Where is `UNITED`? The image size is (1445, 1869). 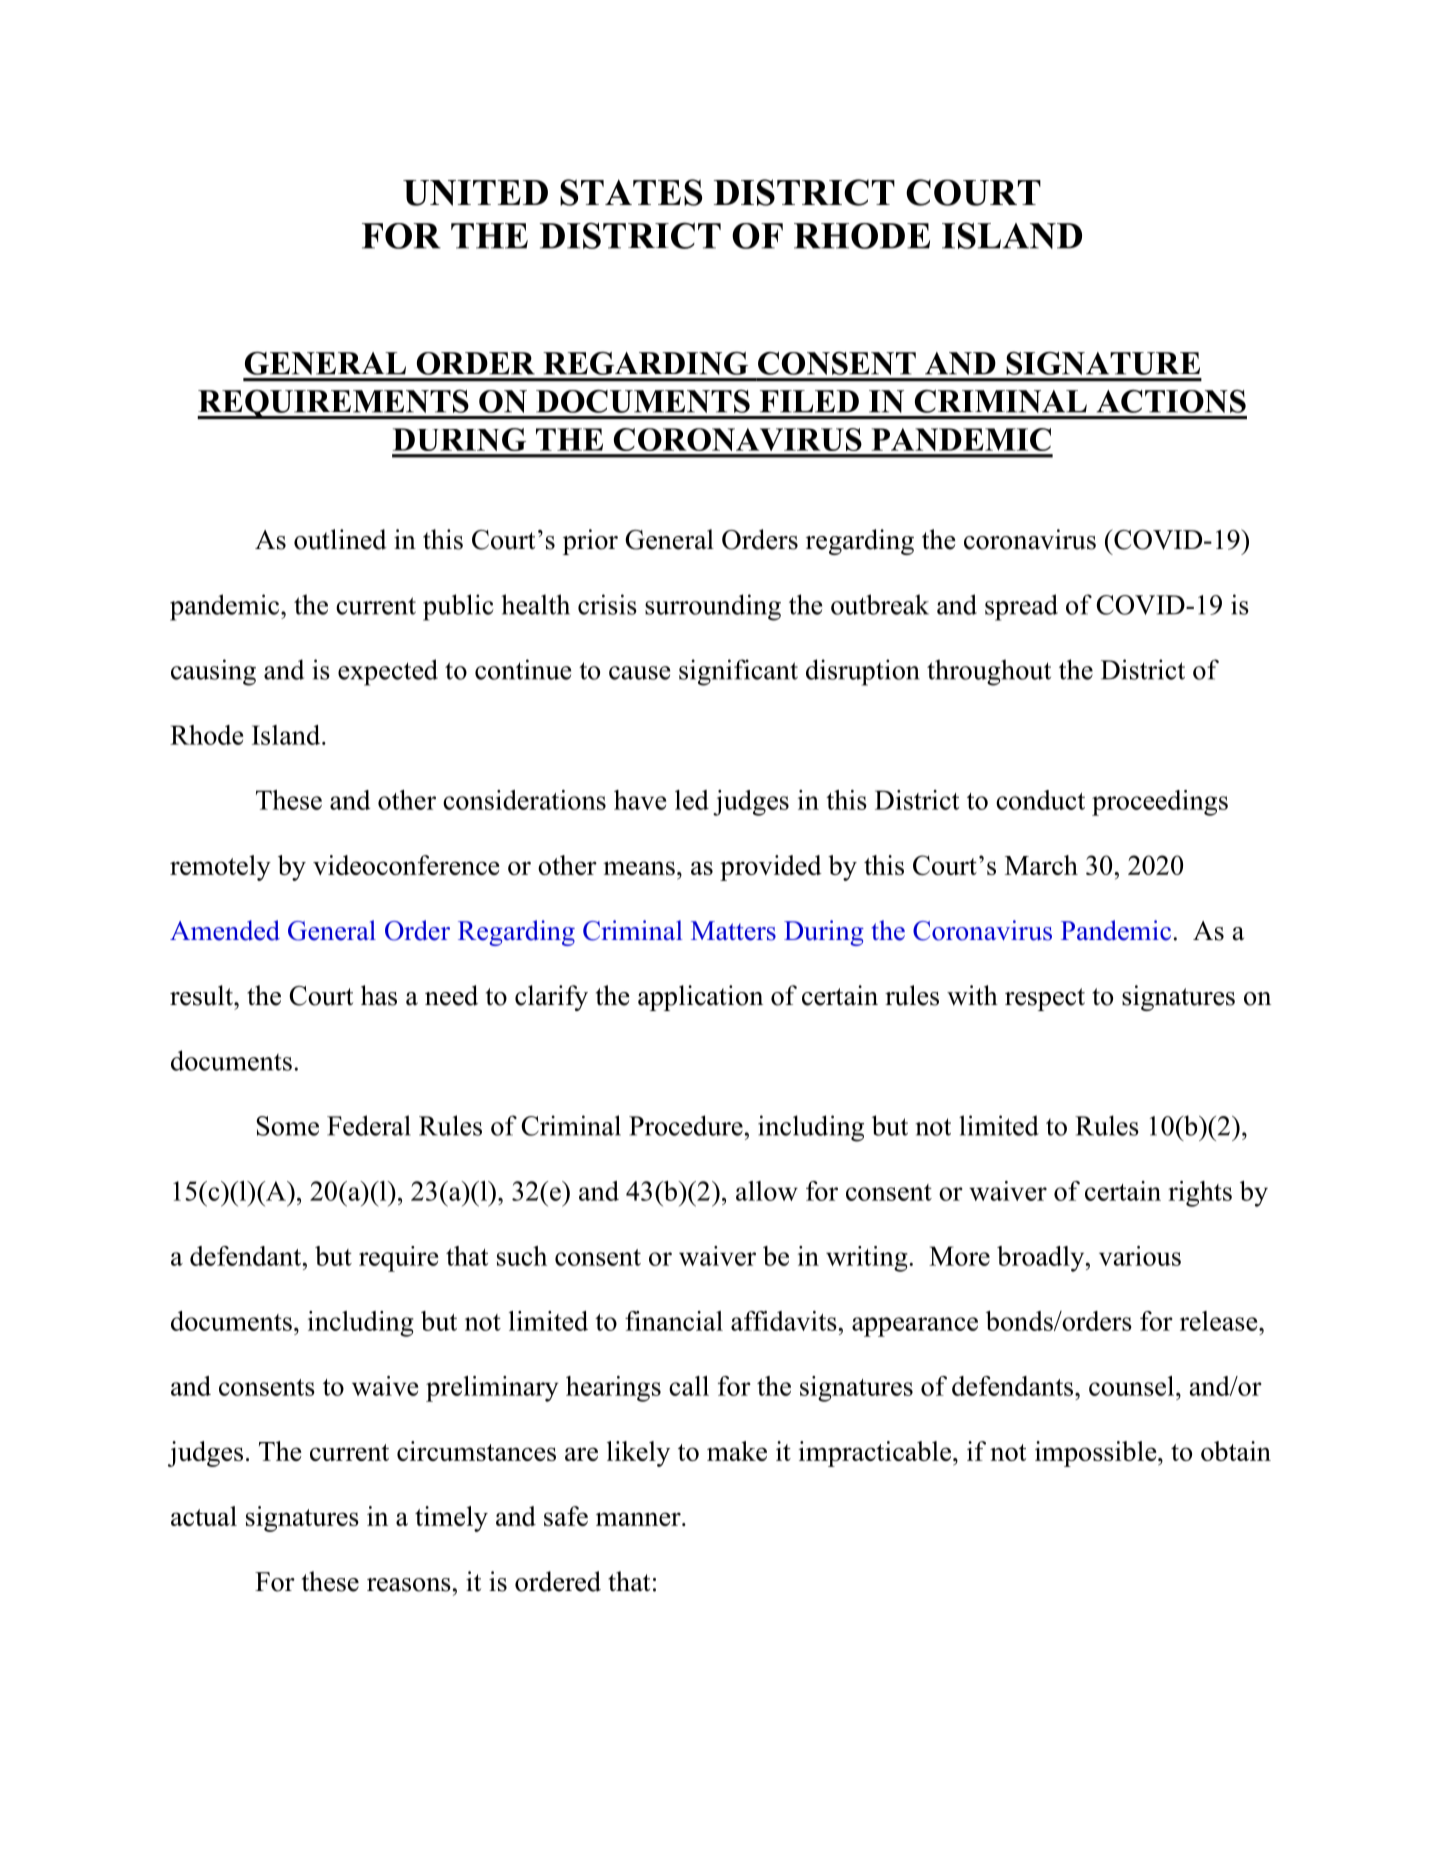
UNITED is located at coordinates (475, 193).
